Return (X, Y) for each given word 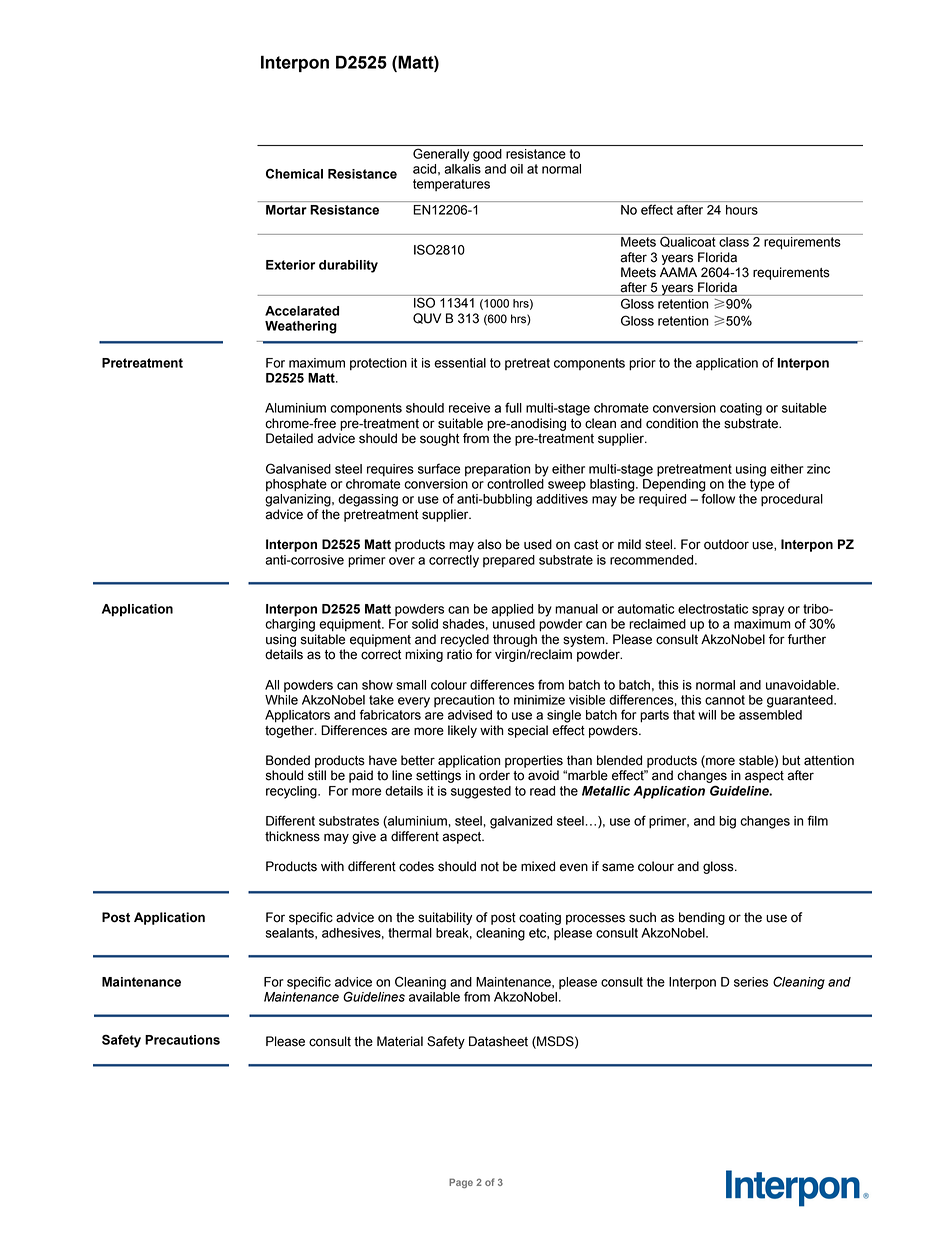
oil (516, 169)
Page (461, 1183)
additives (562, 499)
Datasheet (498, 1041)
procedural (792, 500)
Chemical (294, 173)
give (364, 837)
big (727, 822)
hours (742, 210)
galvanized (521, 822)
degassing (368, 500)
